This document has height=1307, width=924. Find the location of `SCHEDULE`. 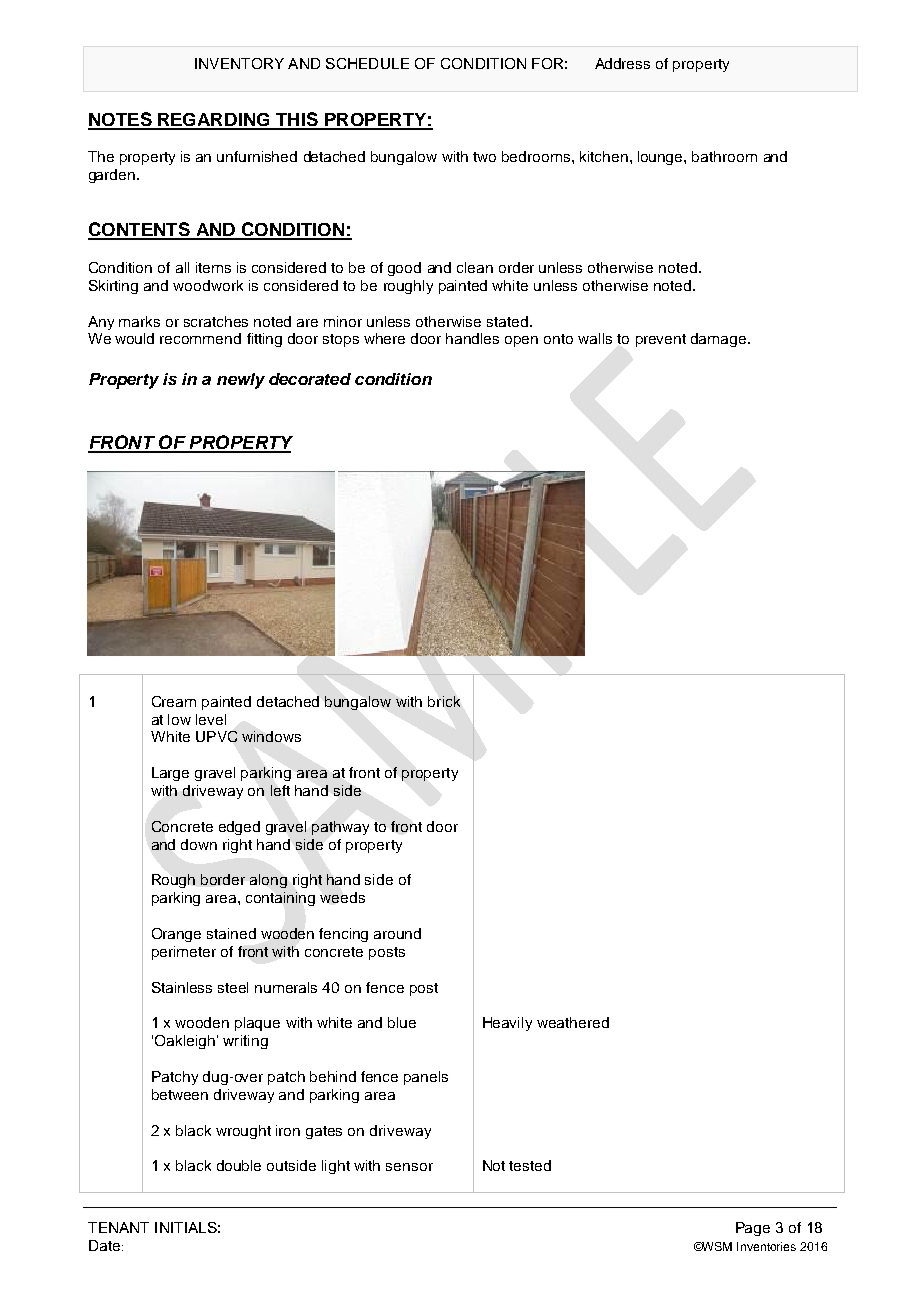

SCHEDULE is located at coordinates (367, 63).
